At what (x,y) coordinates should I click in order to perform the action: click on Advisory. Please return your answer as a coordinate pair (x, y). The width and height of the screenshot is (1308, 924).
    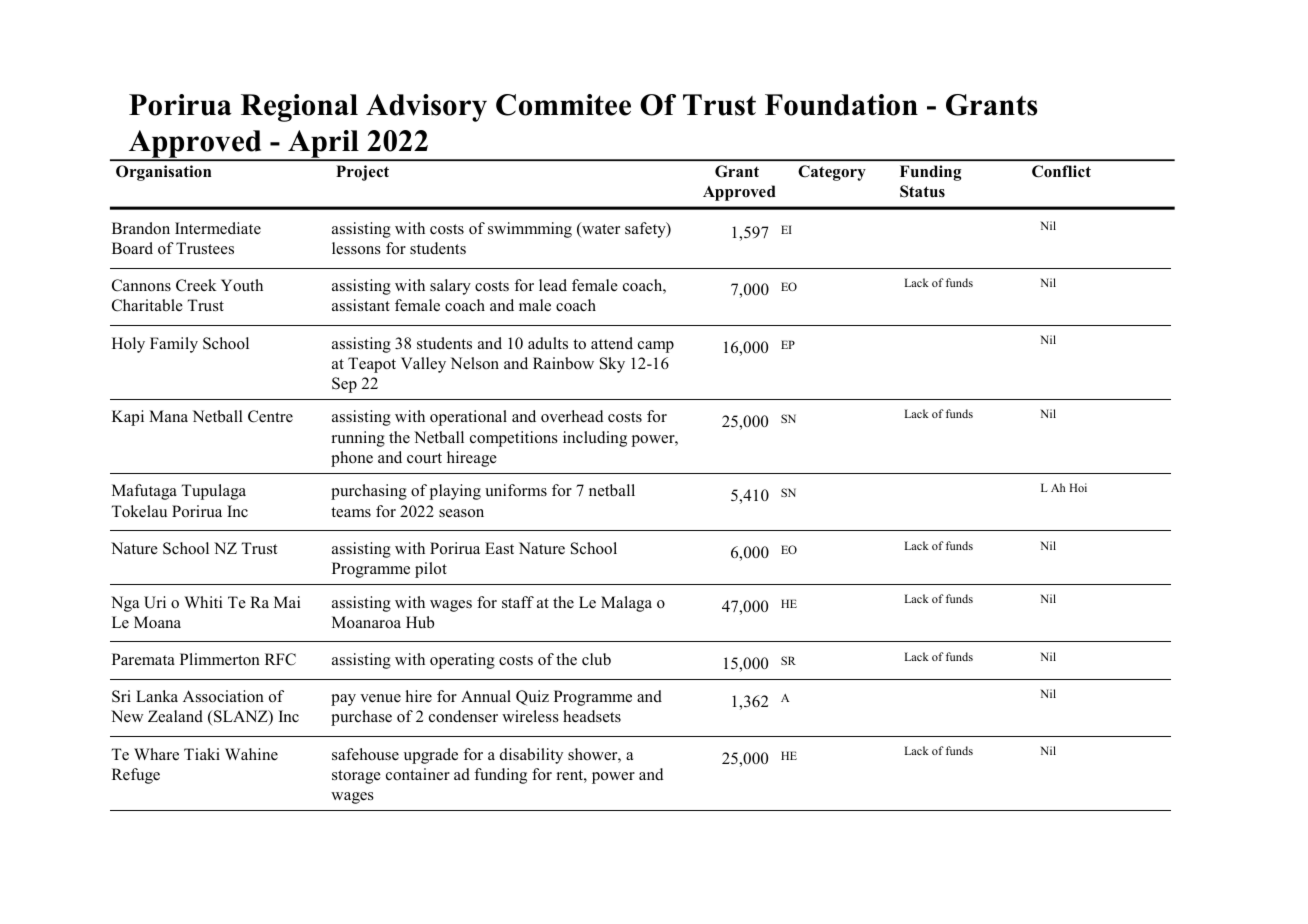
    Looking at the image, I should click on (426, 108).
